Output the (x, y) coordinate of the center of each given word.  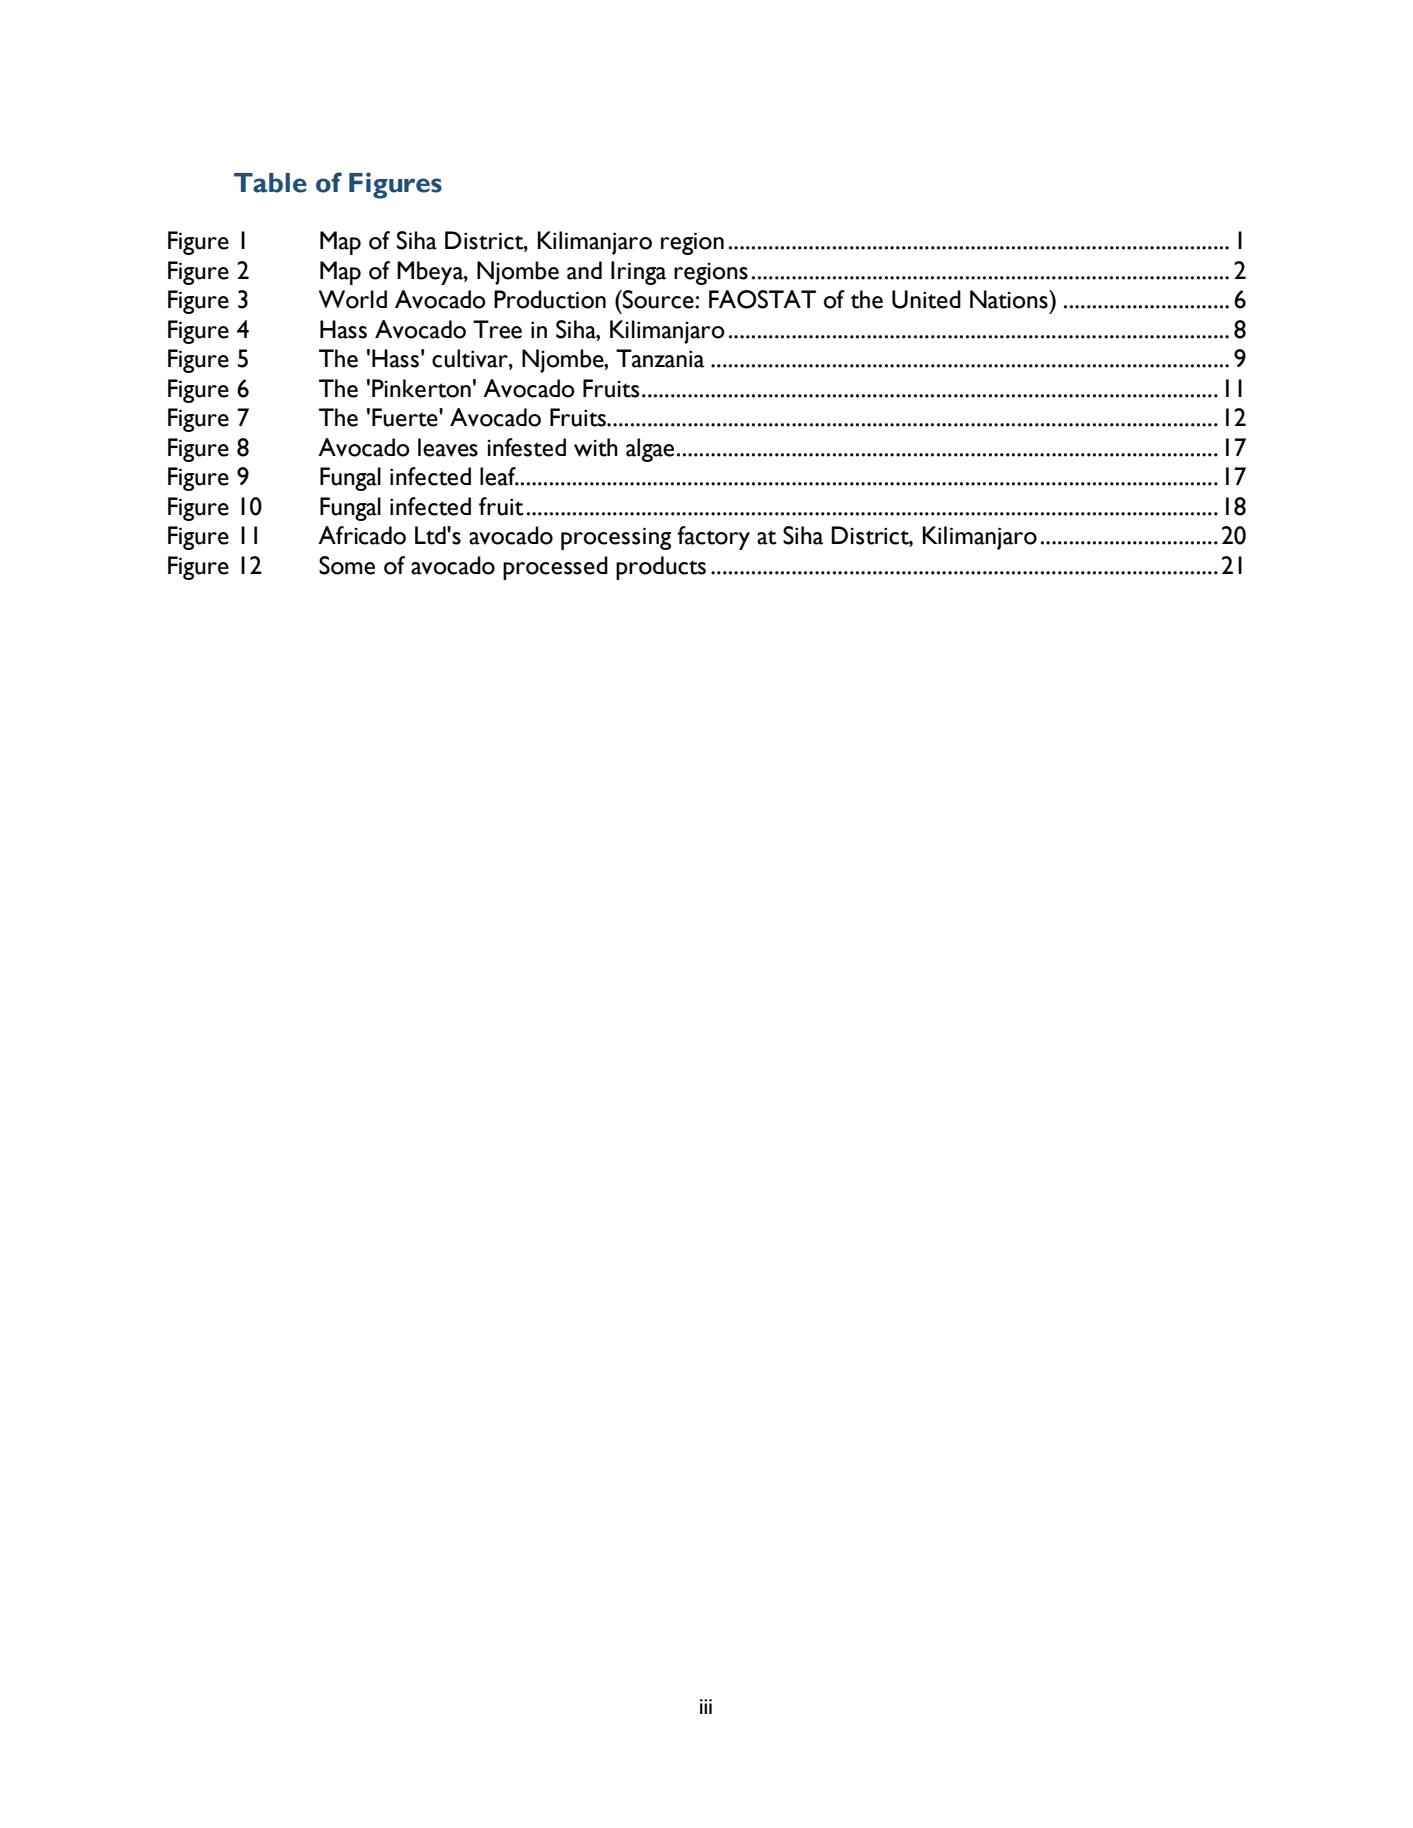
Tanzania (660, 358)
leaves (448, 447)
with (596, 447)
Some (347, 565)
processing (616, 538)
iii (706, 1706)
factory (713, 538)
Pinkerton (421, 388)
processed (555, 568)
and (584, 270)
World (353, 299)
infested (526, 447)
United (926, 299)
